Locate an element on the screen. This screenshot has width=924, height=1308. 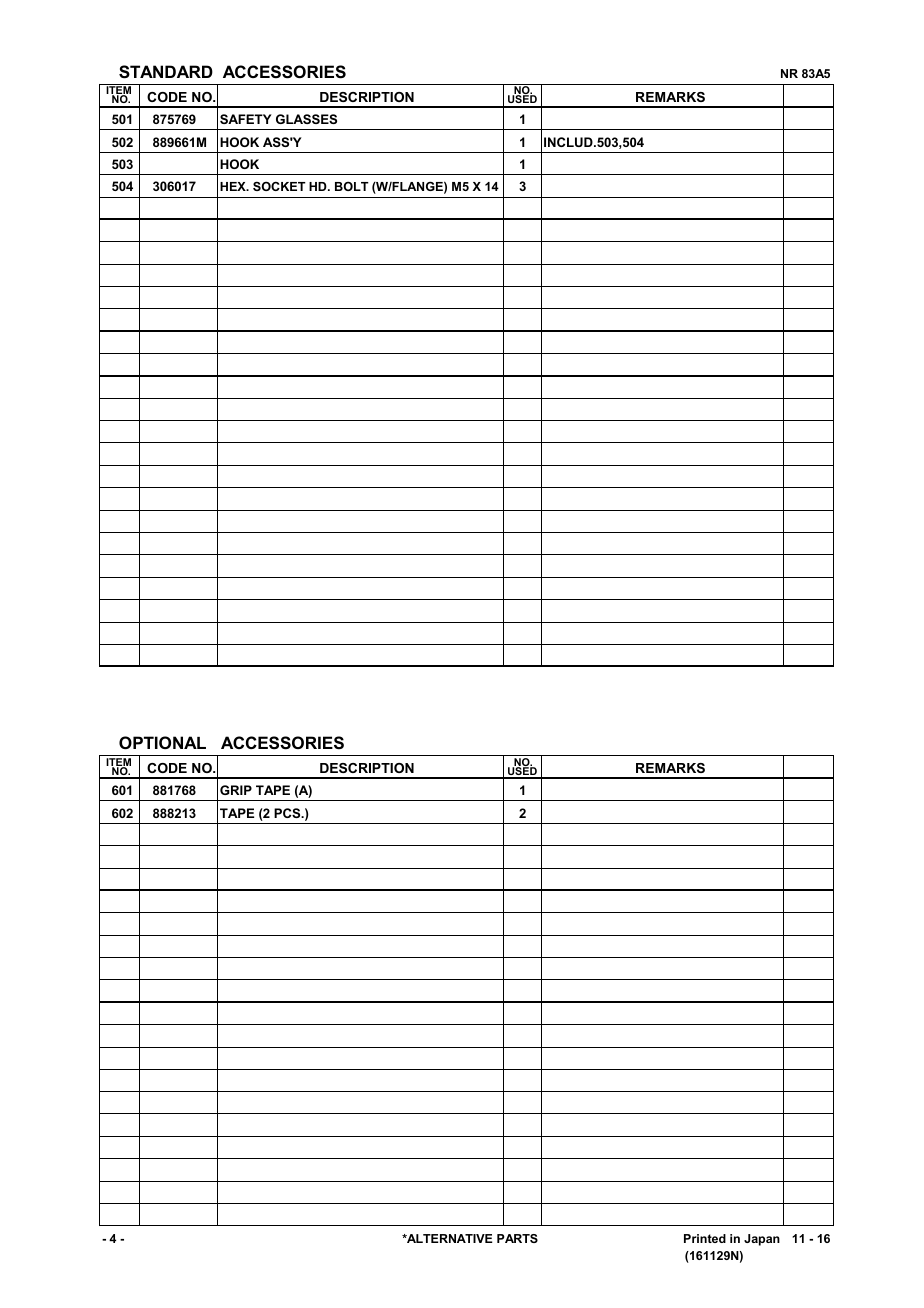
SOCKET is located at coordinates (279, 186).
